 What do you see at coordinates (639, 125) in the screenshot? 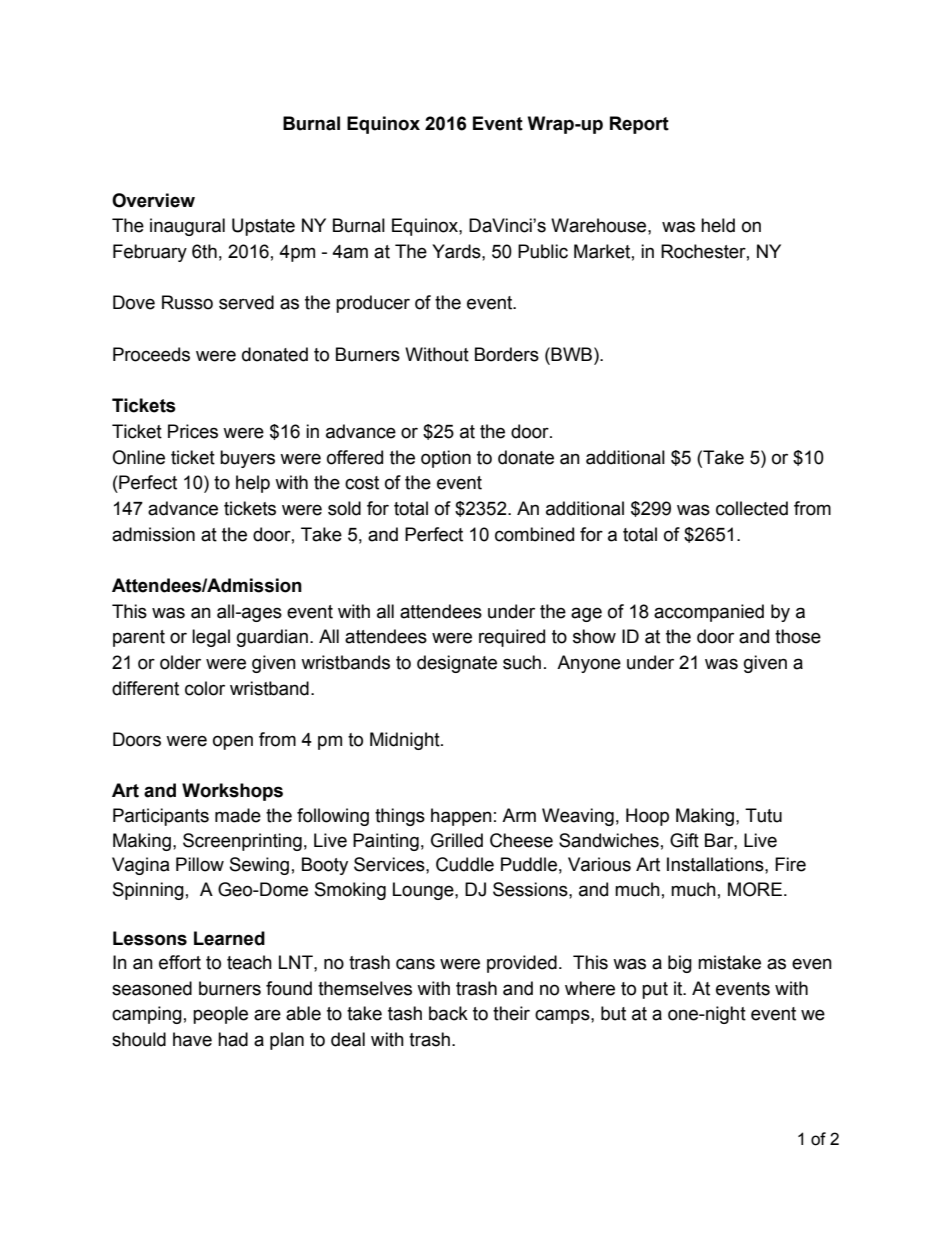
I see `Report` at bounding box center [639, 125].
